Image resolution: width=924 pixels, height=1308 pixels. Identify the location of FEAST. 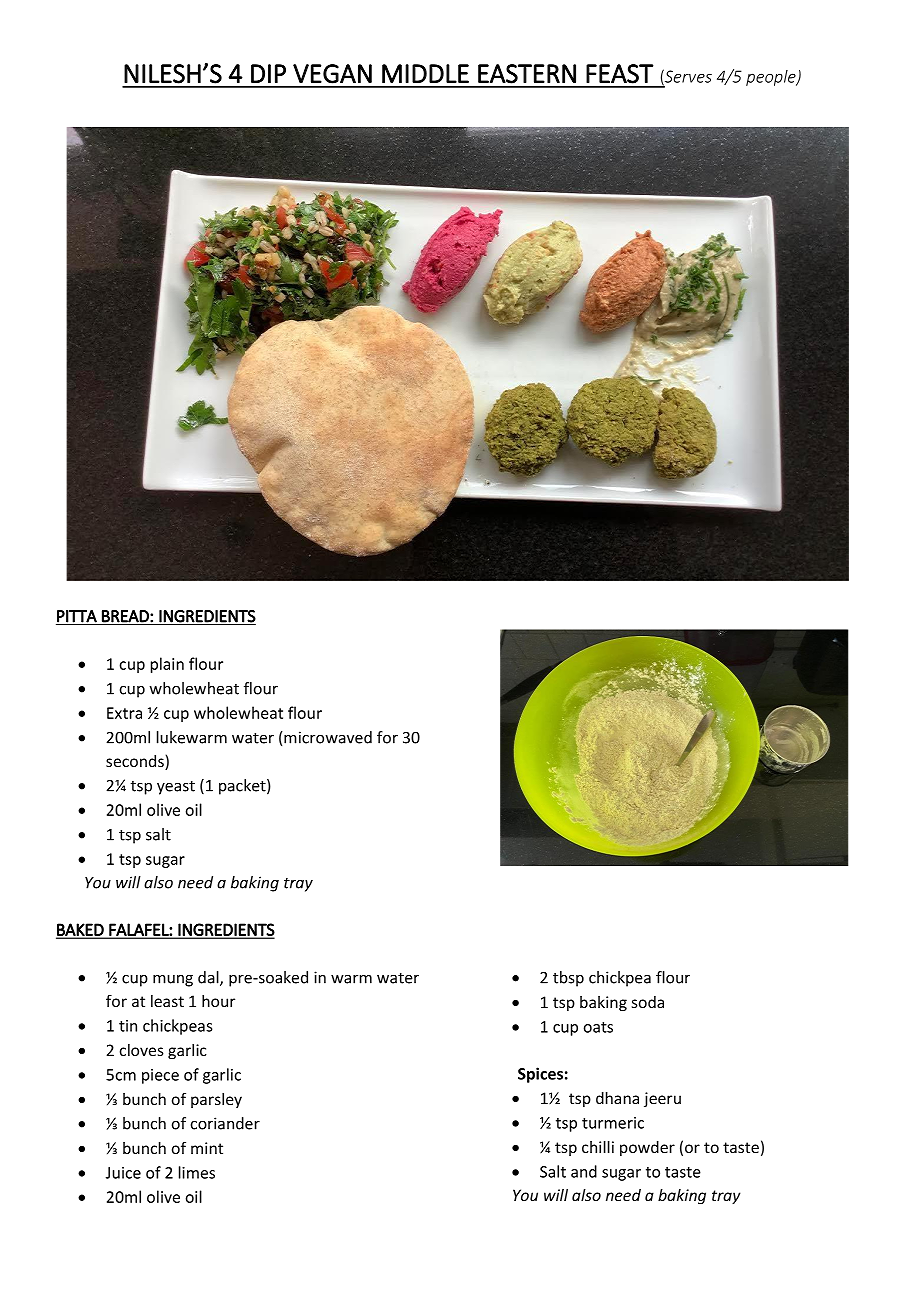
(620, 74).
